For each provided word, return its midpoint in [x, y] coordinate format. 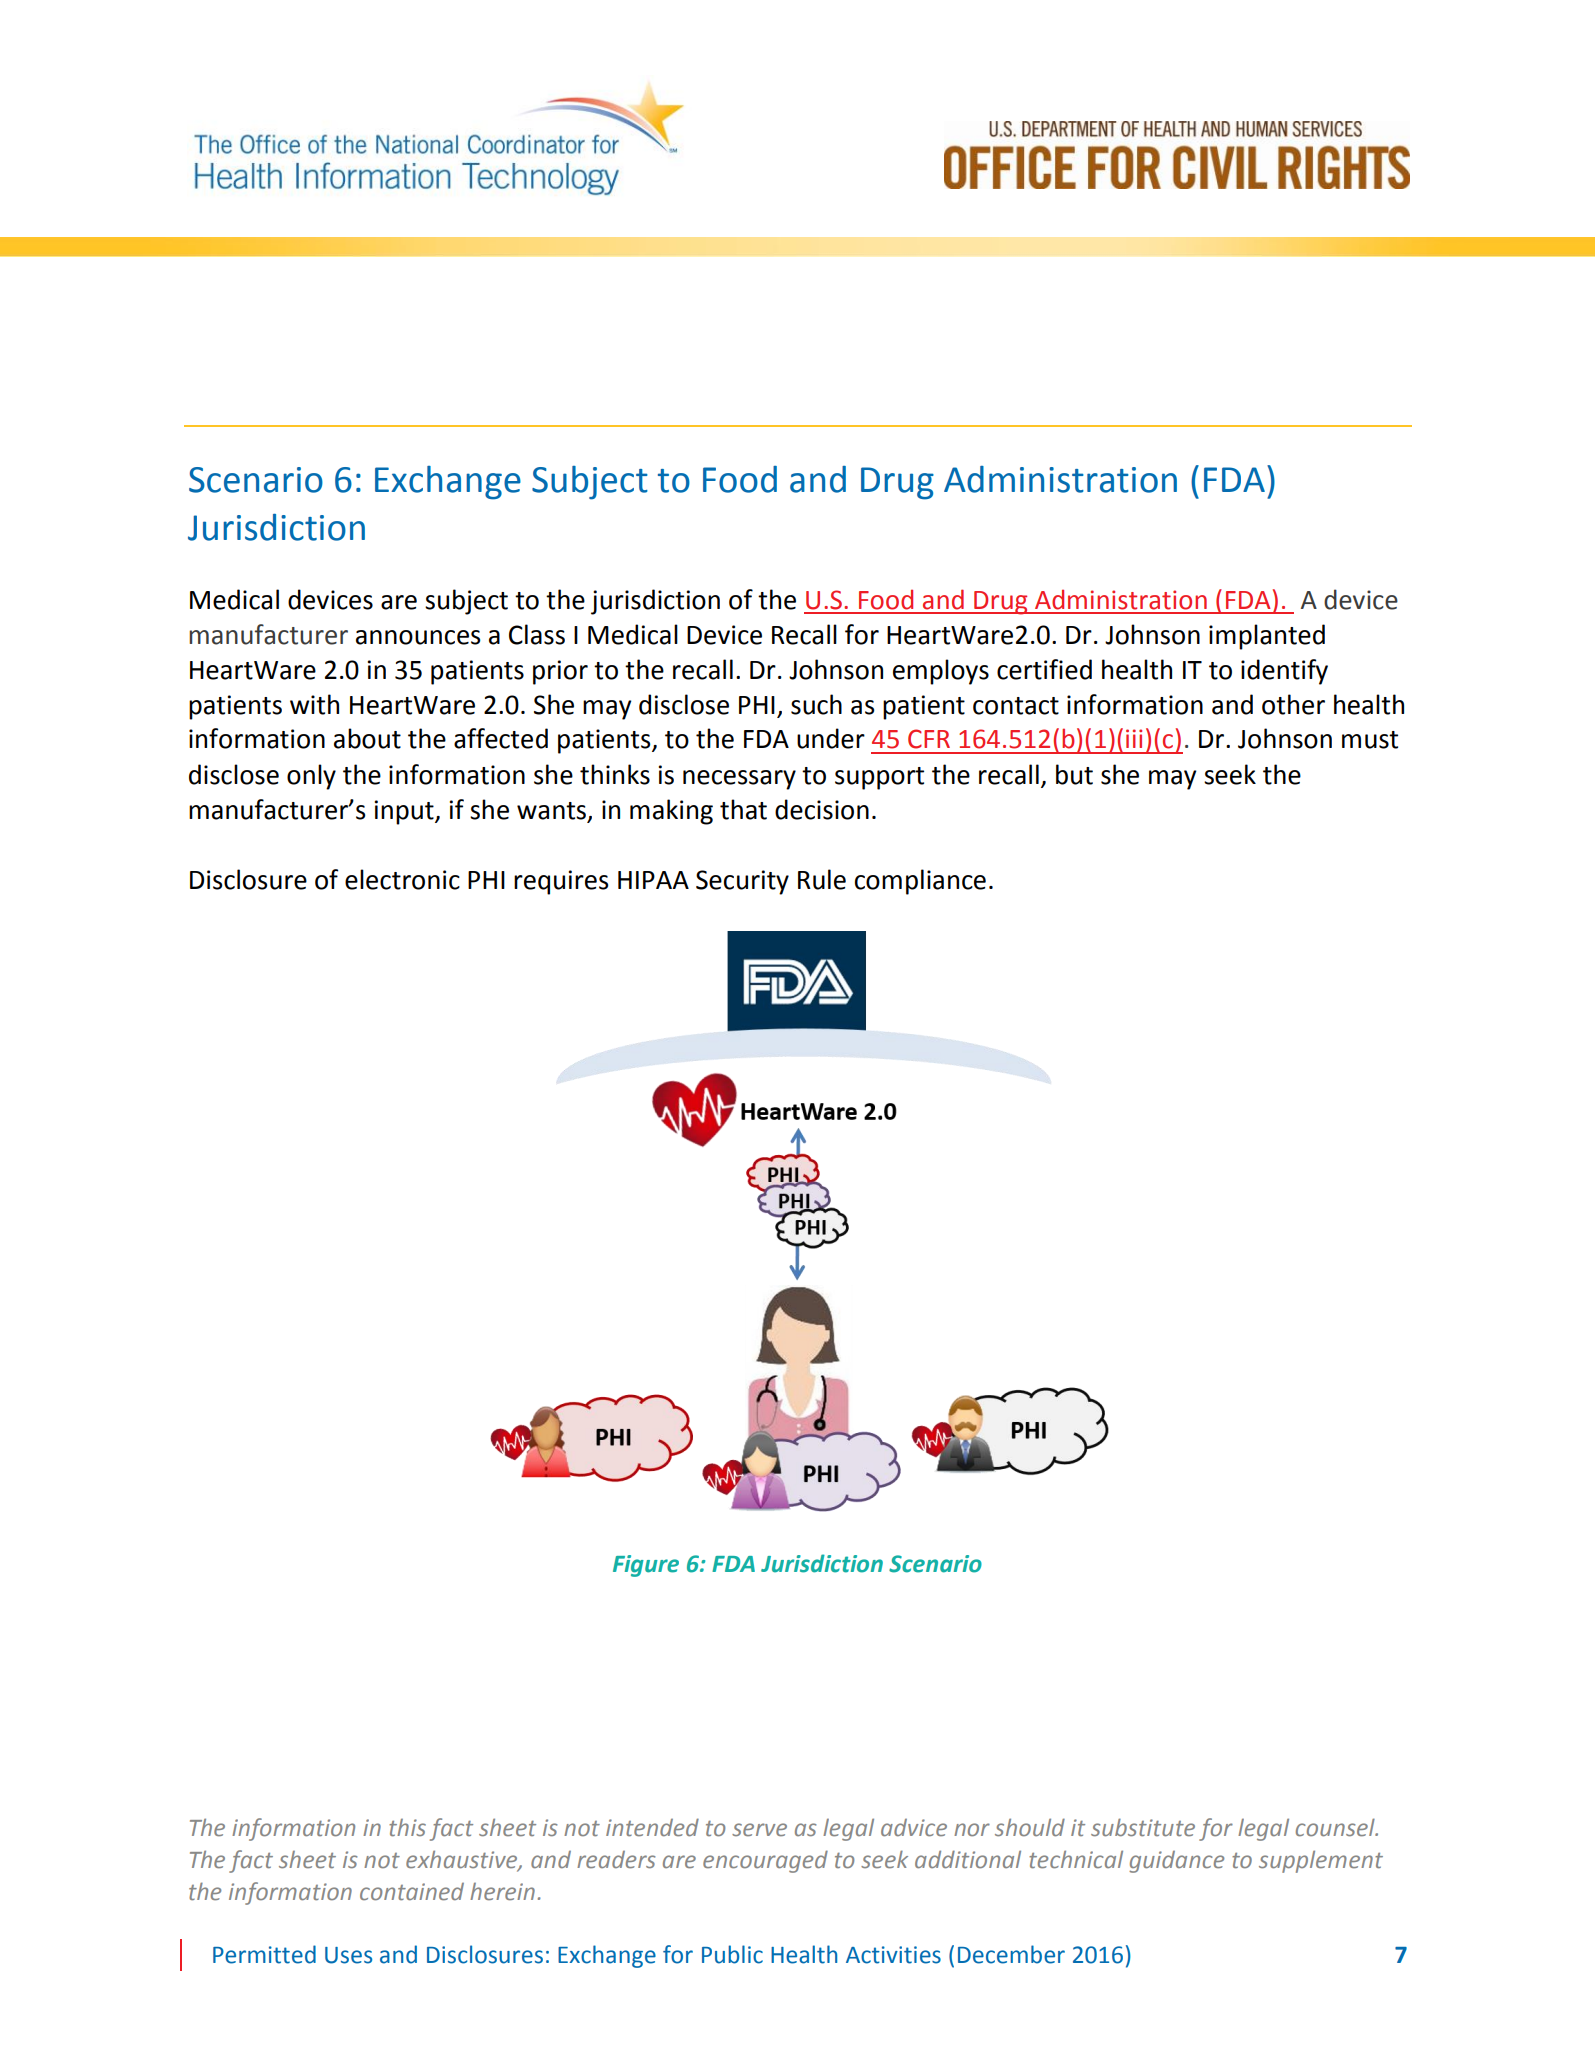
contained [412, 1892]
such [816, 704]
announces [418, 637]
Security [742, 882]
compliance [920, 882]
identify [1284, 672]
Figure [646, 1566]
